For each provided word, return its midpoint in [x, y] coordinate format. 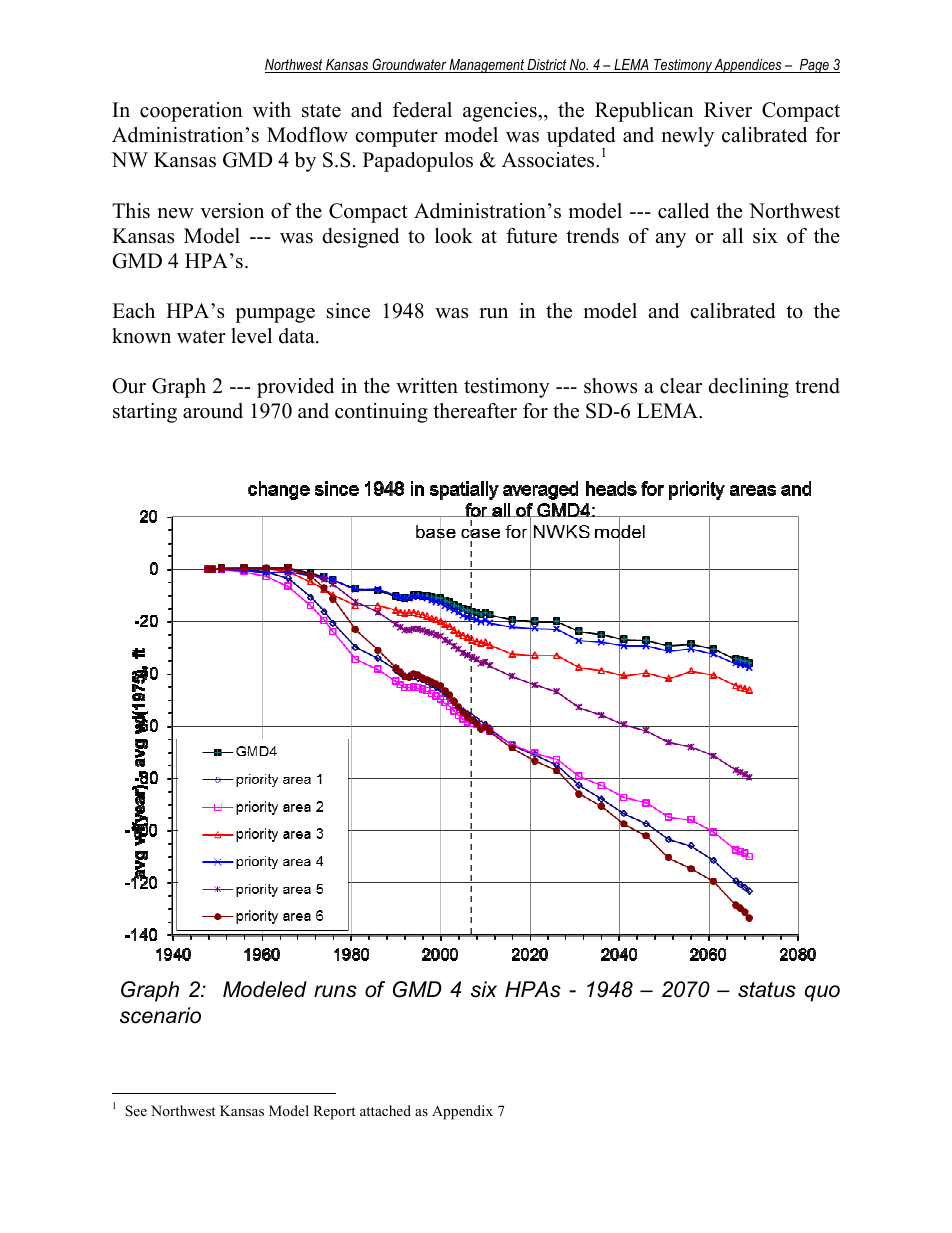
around [213, 411]
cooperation [191, 112]
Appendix [462, 1112]
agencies [501, 112]
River [728, 110]
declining [748, 388]
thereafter [475, 411]
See [136, 1111]
